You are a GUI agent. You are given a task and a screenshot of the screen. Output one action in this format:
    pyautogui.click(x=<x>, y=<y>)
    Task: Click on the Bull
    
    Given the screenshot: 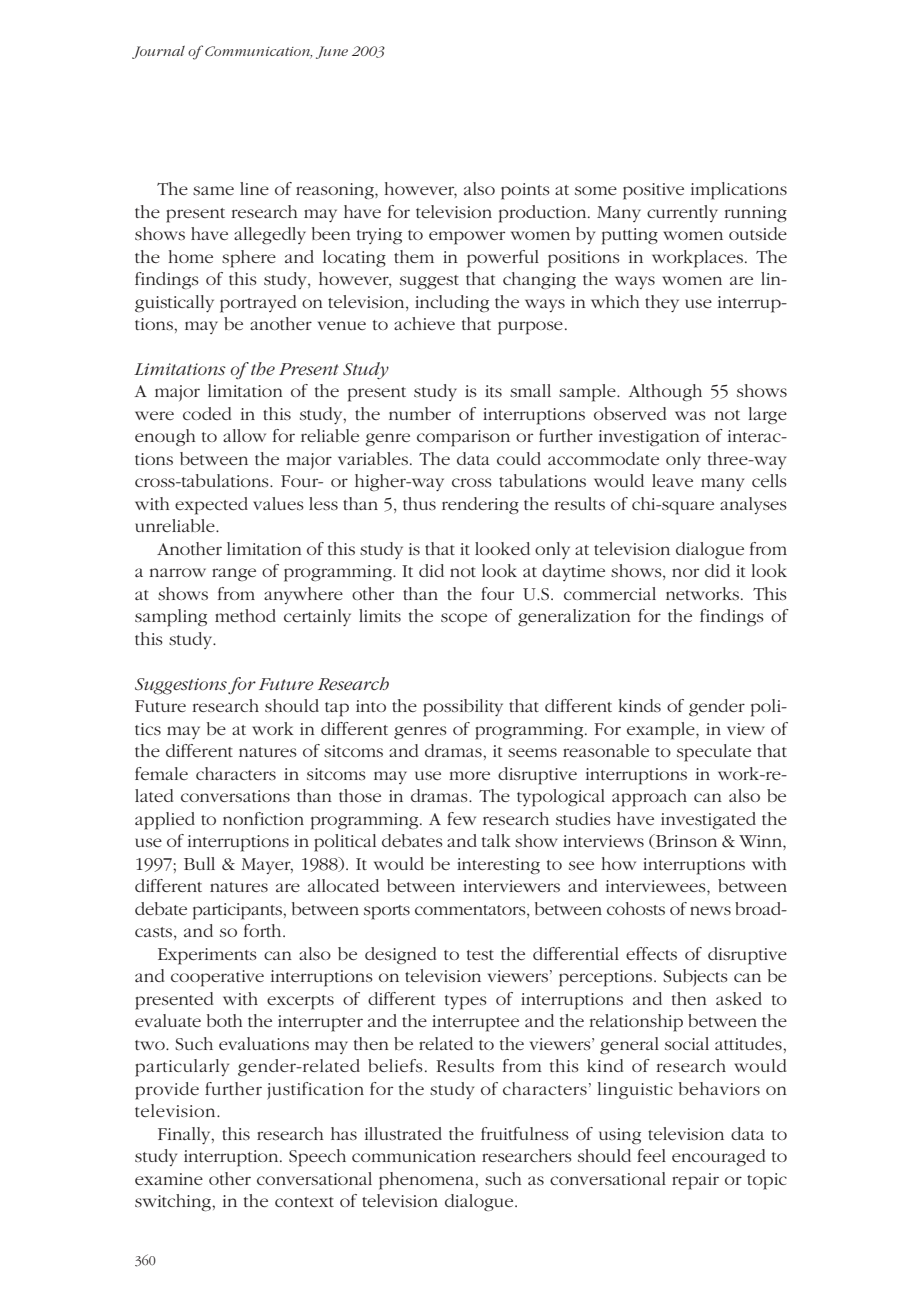 What is the action you would take?
    pyautogui.click(x=199, y=863)
